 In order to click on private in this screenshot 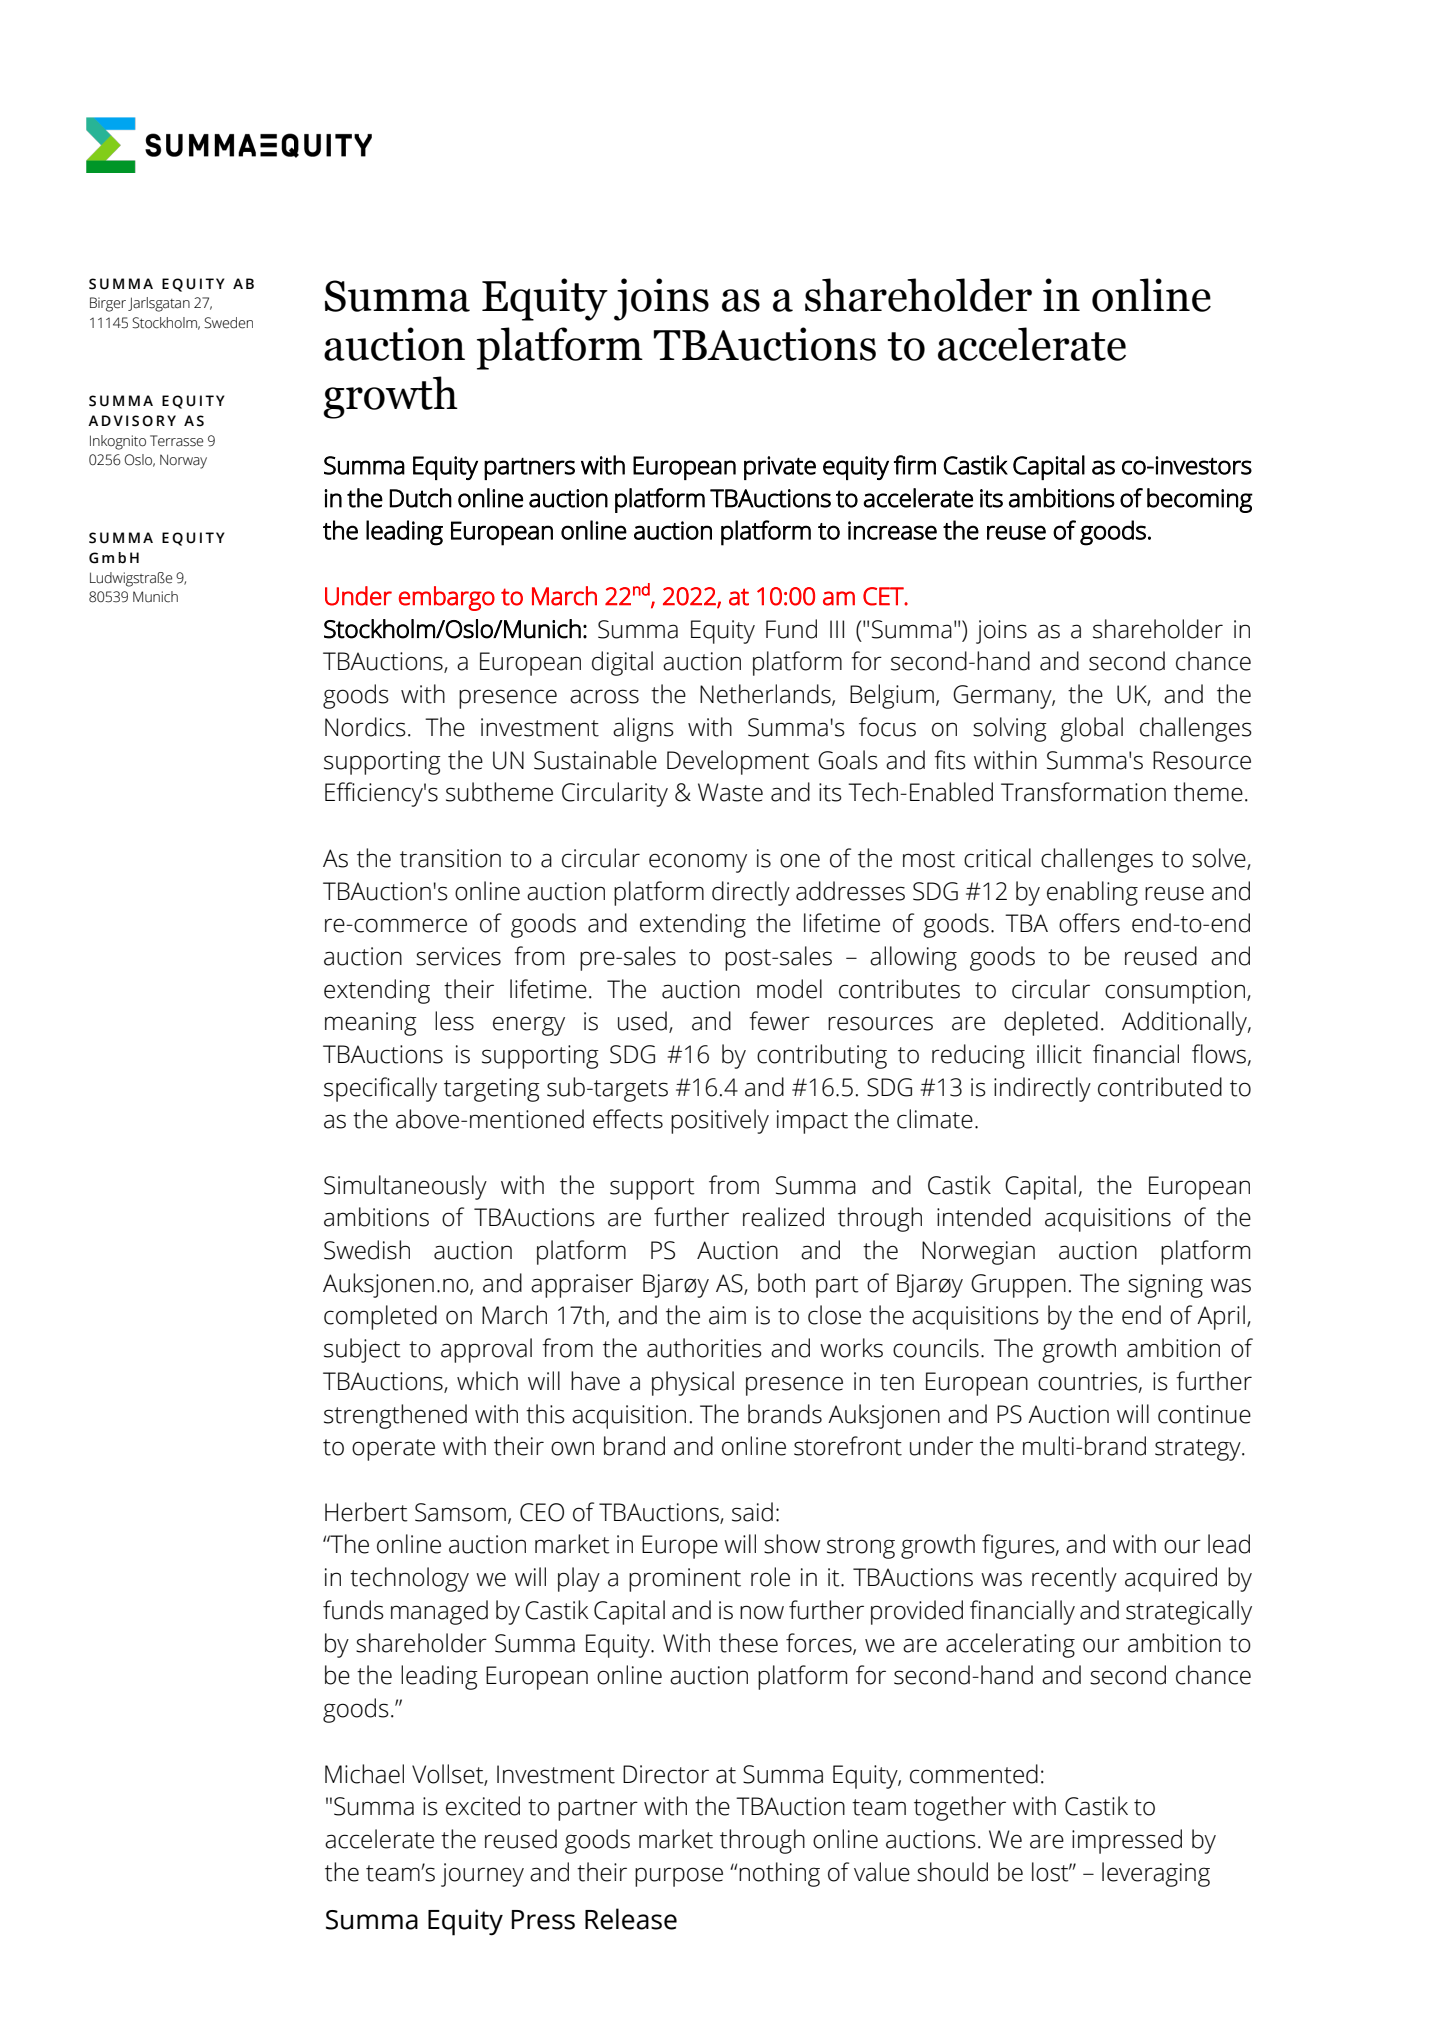, I will do `click(780, 468)`.
